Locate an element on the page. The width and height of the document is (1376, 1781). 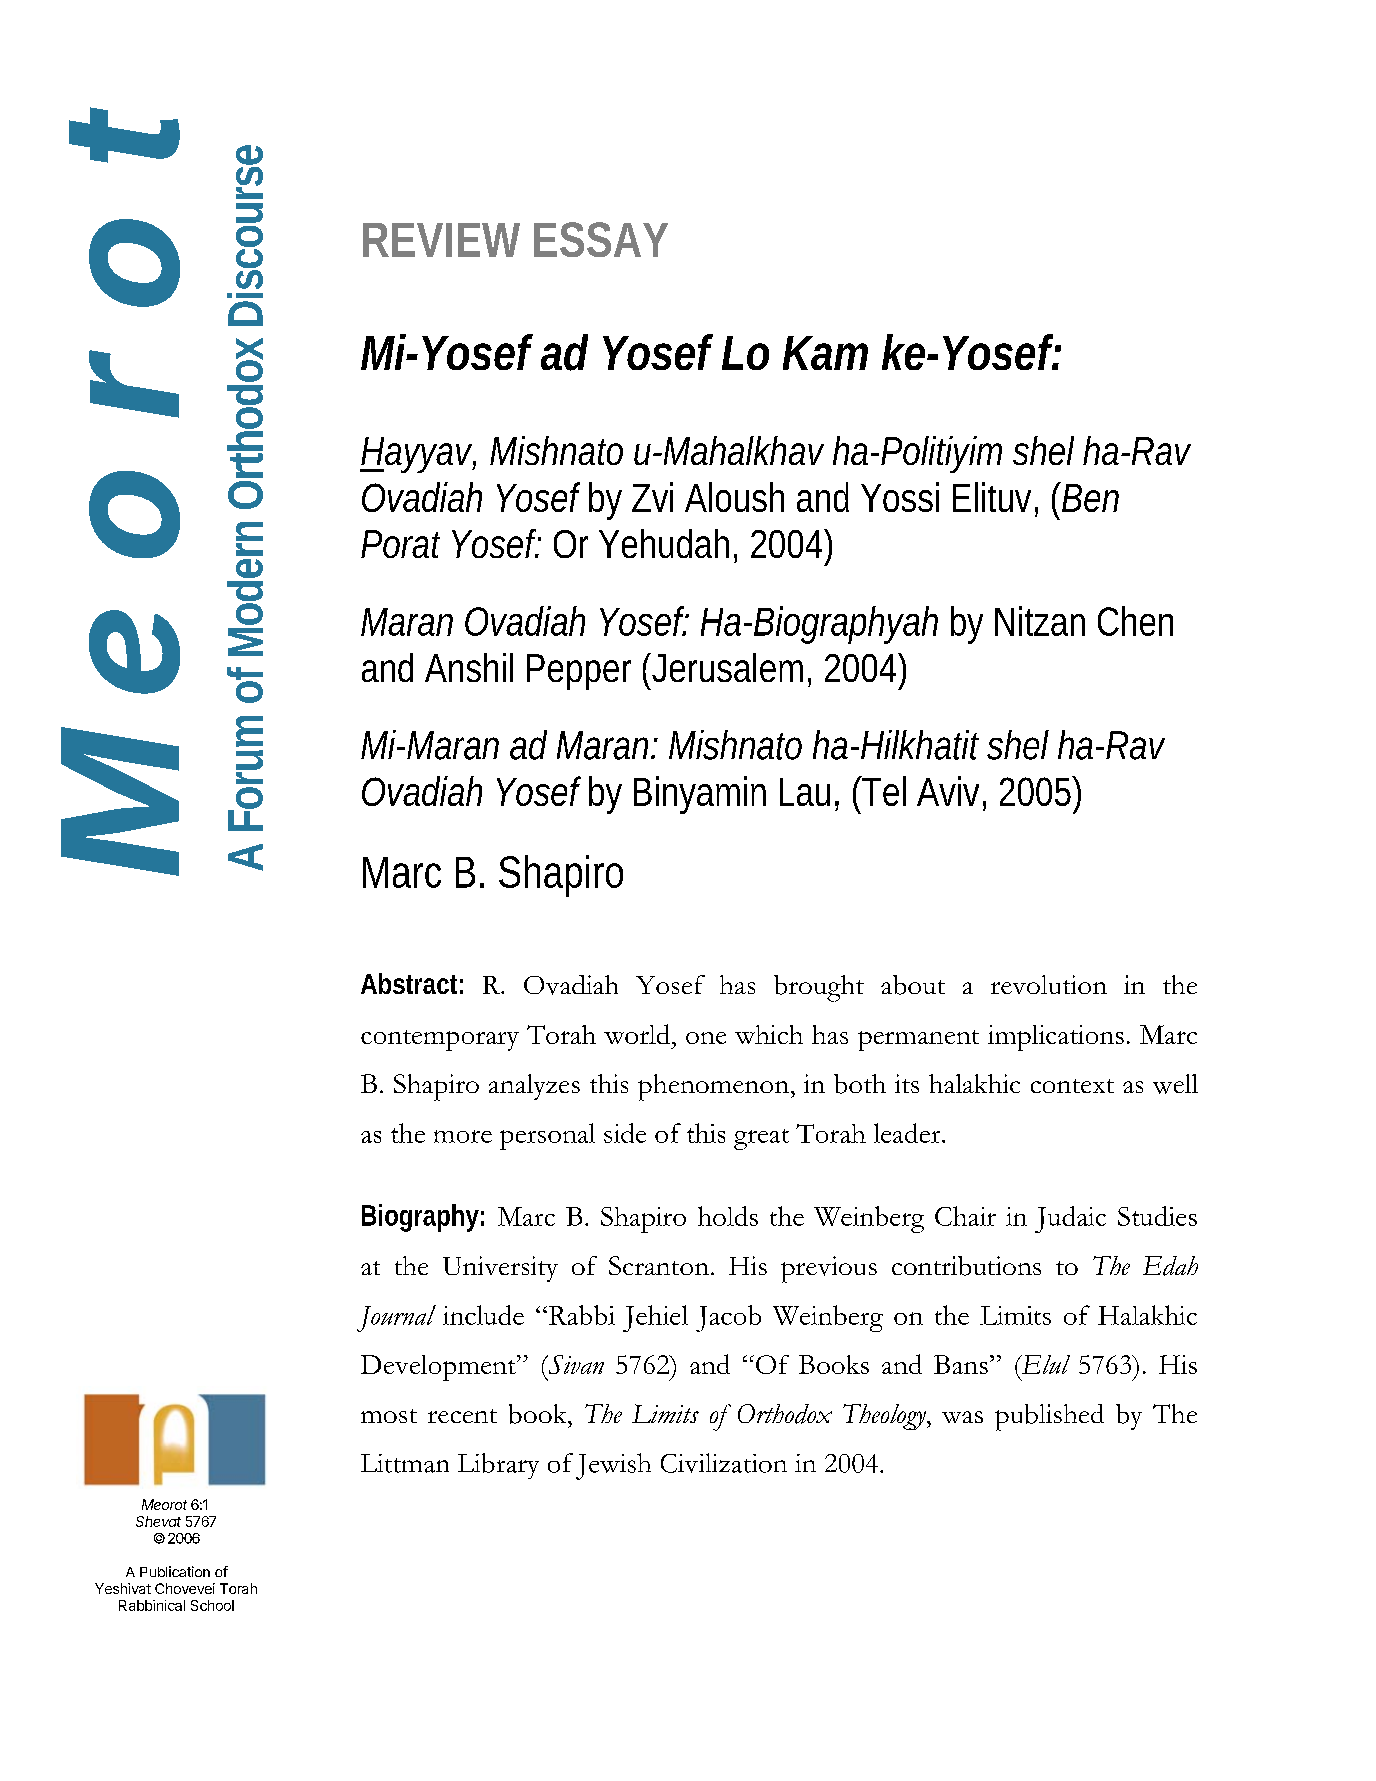
Nitzan is located at coordinates (1040, 621).
